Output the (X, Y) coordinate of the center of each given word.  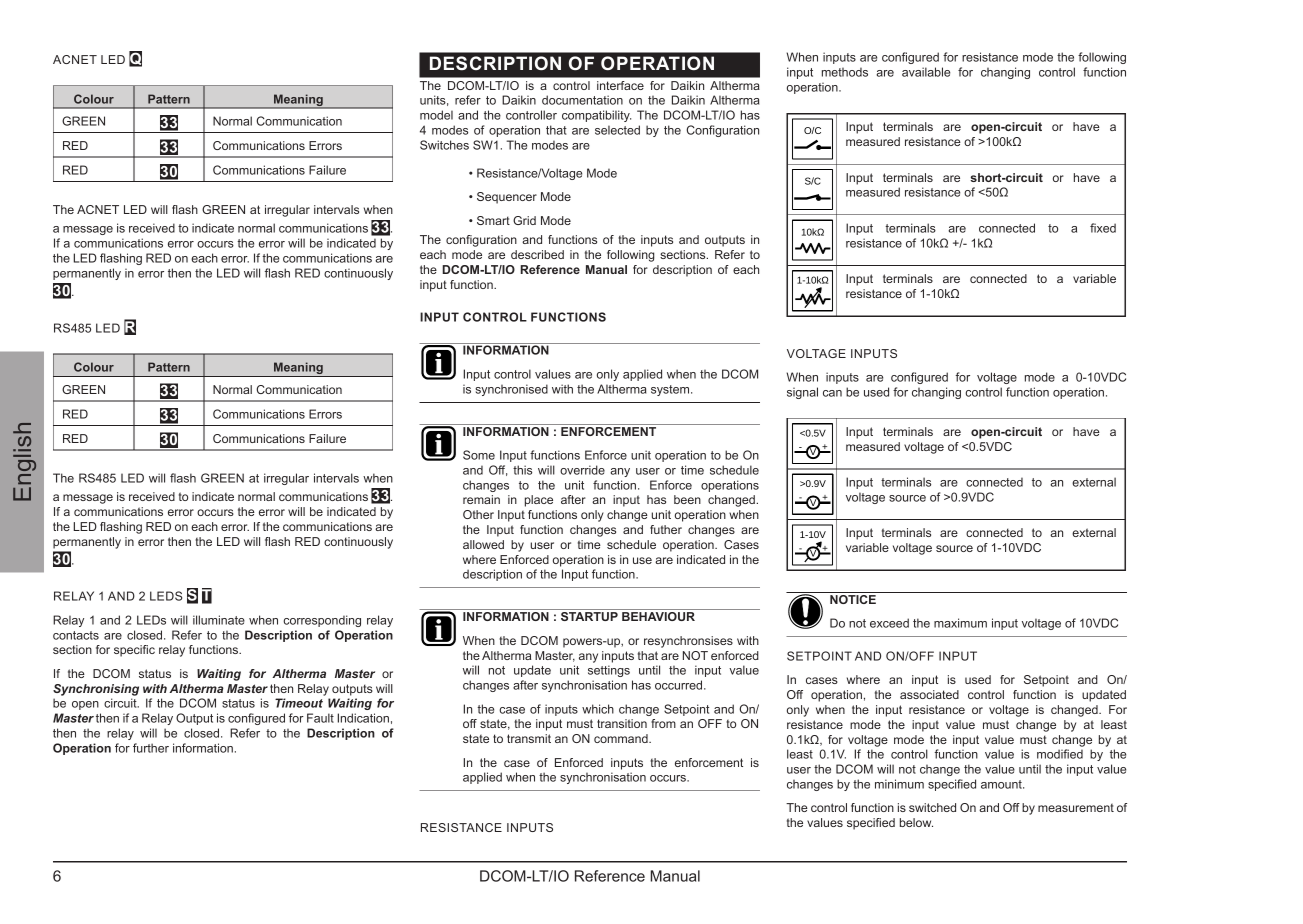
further (151, 748)
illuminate (219, 620)
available (926, 72)
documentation (582, 100)
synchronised (511, 390)
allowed (483, 544)
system (671, 390)
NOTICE (853, 599)
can (832, 393)
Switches (444, 145)
